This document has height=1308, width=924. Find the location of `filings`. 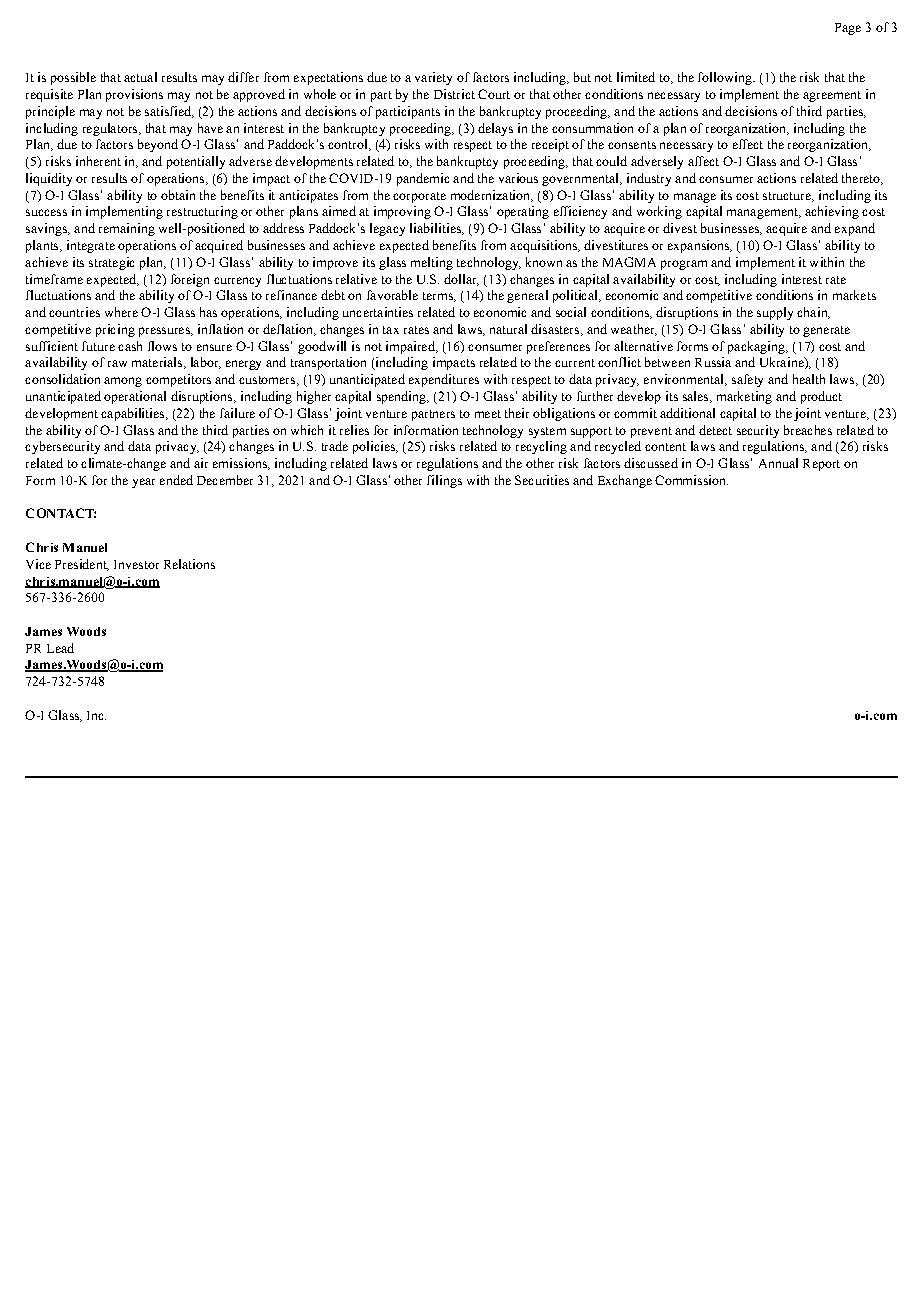

filings is located at coordinates (444, 481).
